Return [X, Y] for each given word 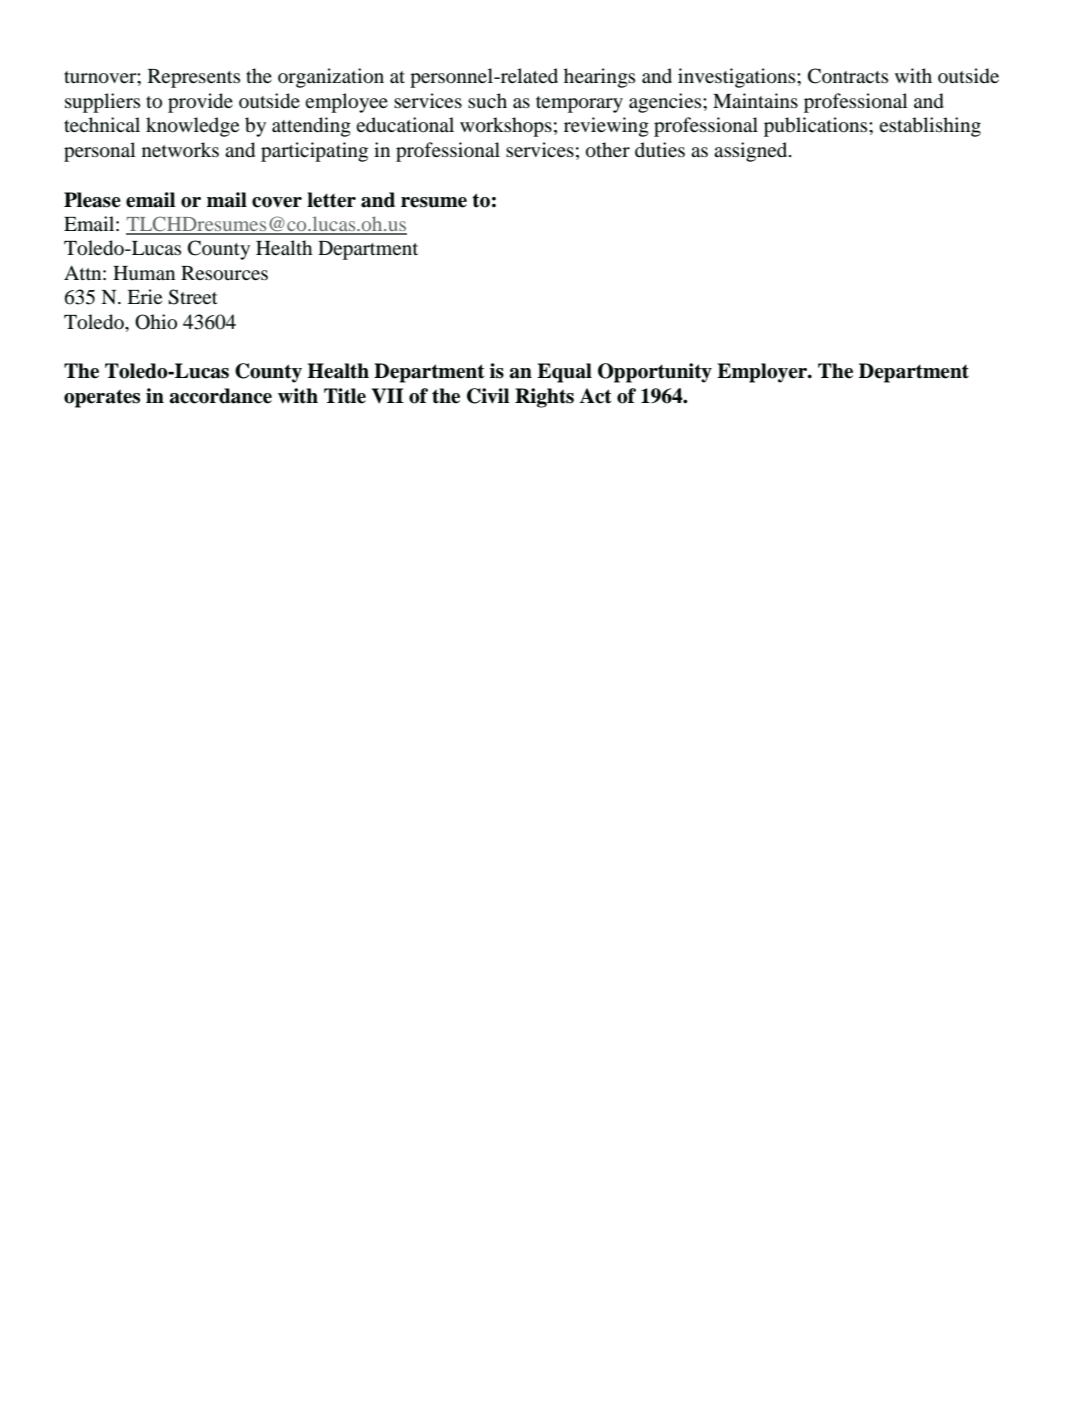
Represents [194, 78]
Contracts [848, 76]
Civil [488, 396]
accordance [221, 396]
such [487, 100]
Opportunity [655, 373]
